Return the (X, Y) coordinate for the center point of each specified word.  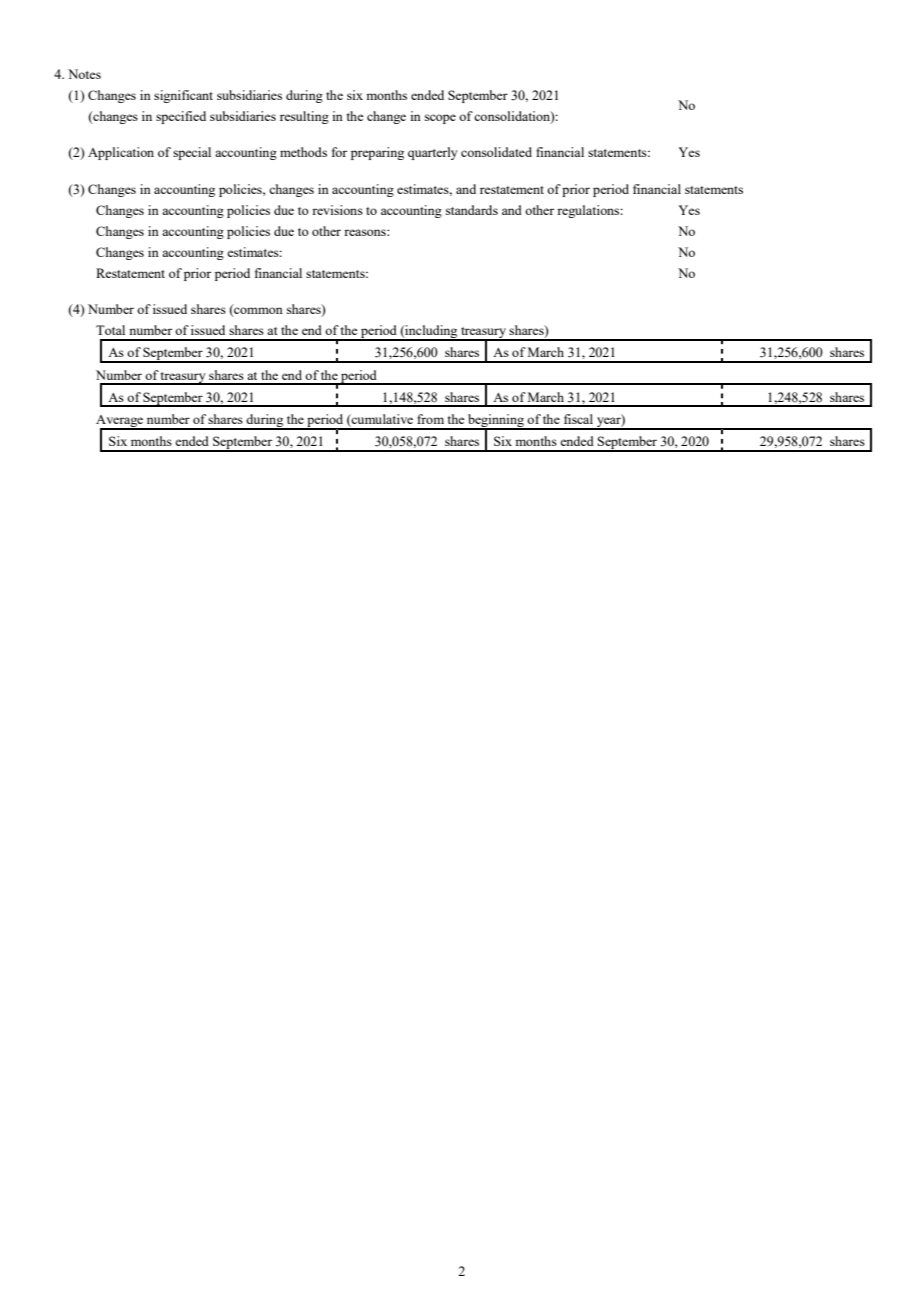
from (430, 419)
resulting (304, 117)
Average (121, 422)
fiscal (578, 419)
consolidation (513, 117)
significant (183, 96)
